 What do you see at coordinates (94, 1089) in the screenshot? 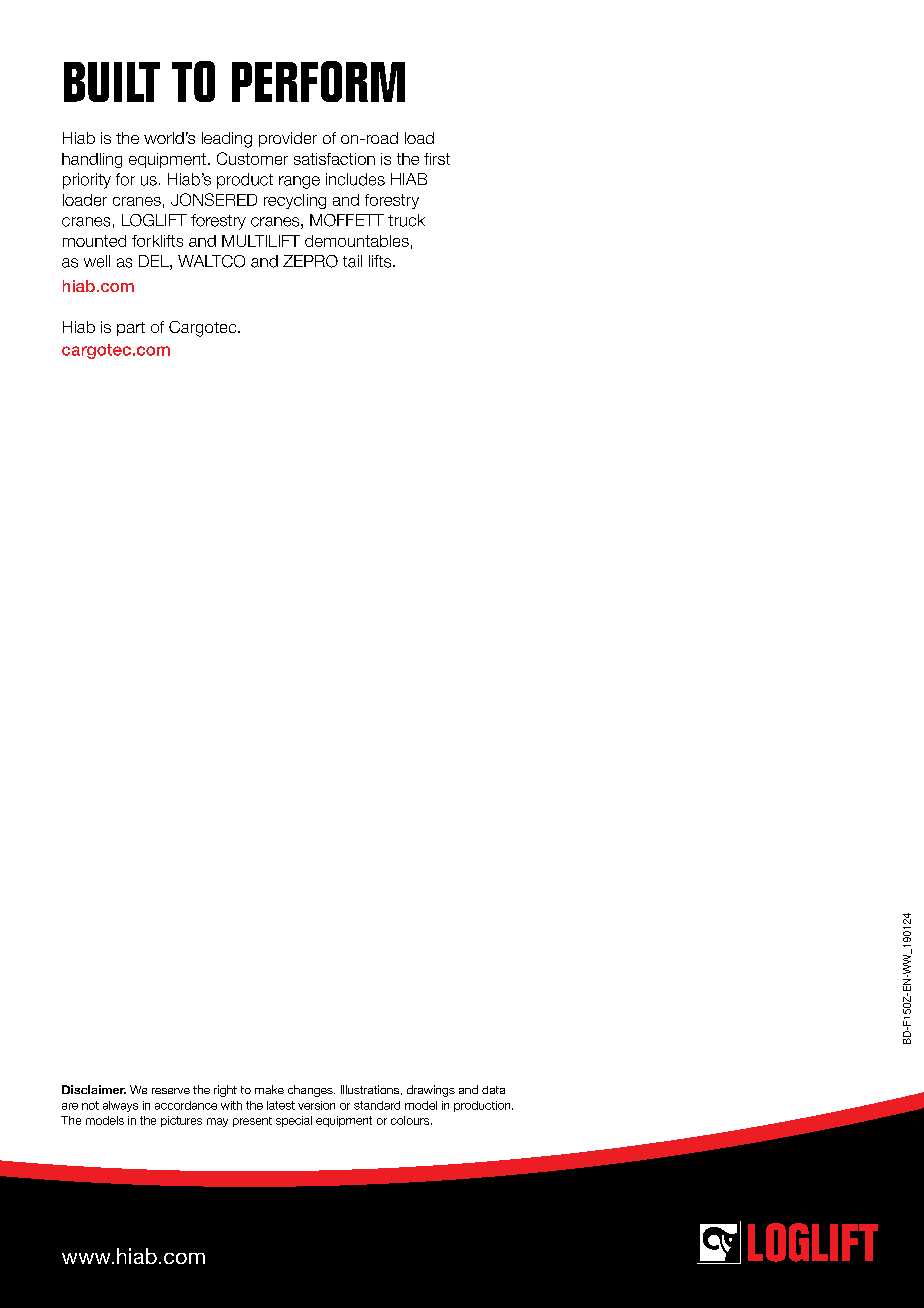
I see `Disclaimer` at bounding box center [94, 1089].
